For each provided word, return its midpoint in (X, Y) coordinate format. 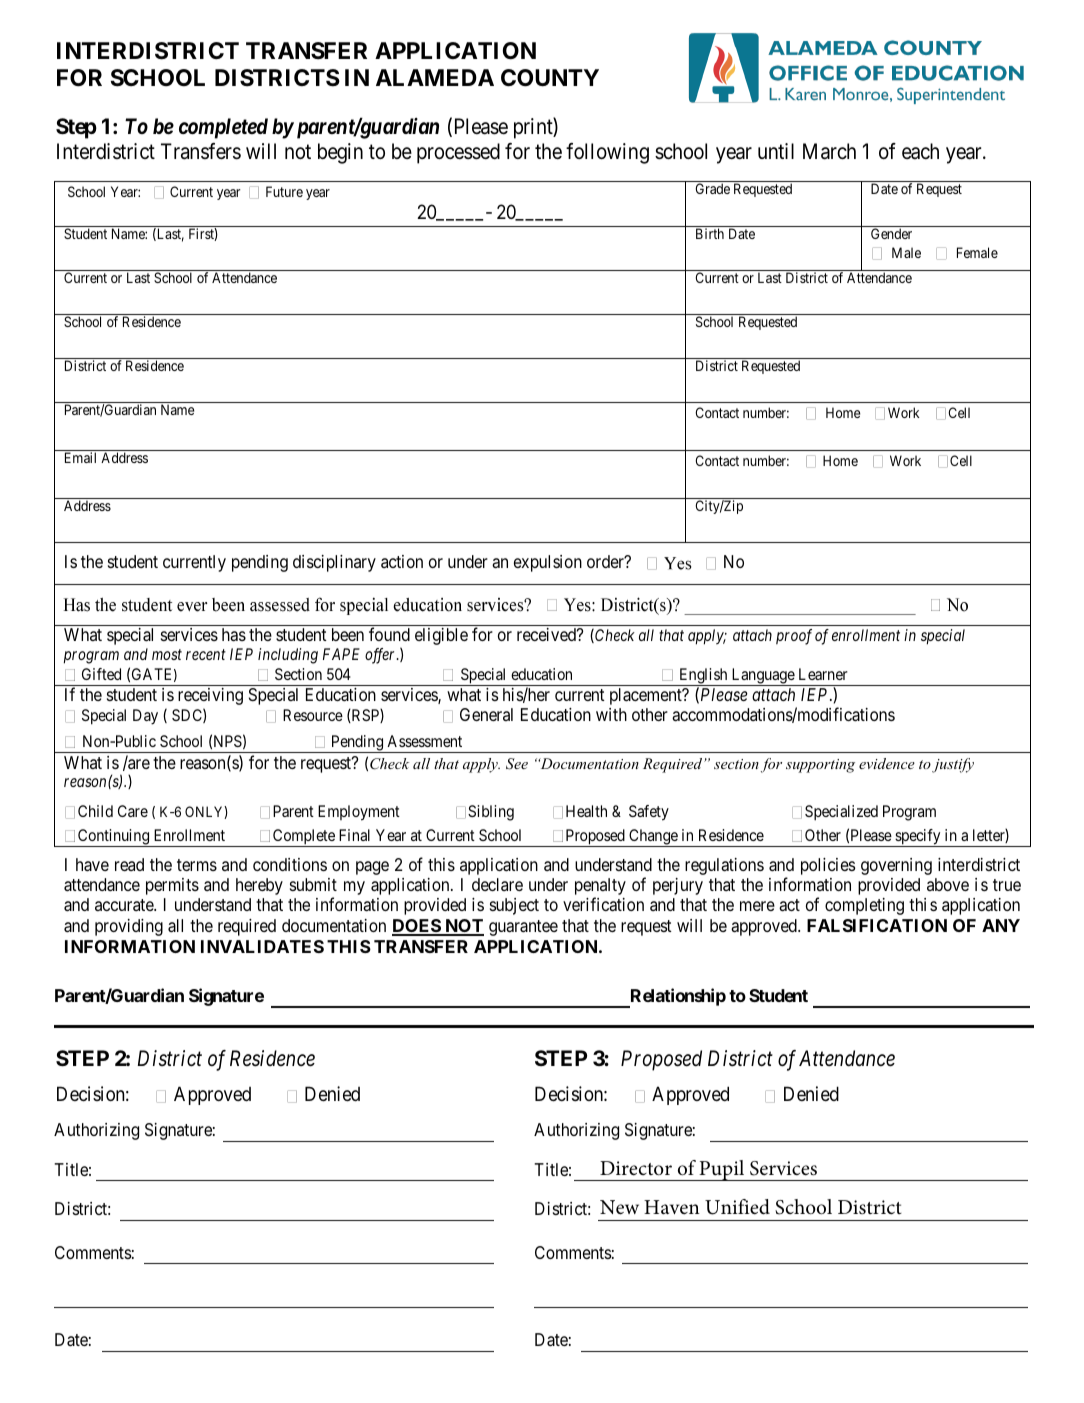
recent (206, 654)
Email (80, 457)
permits (172, 886)
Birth (710, 233)
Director (636, 1168)
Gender (891, 233)
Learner (823, 674)
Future (284, 191)
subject (514, 906)
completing (864, 906)
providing (129, 927)
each (920, 151)
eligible (441, 636)
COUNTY (550, 78)
